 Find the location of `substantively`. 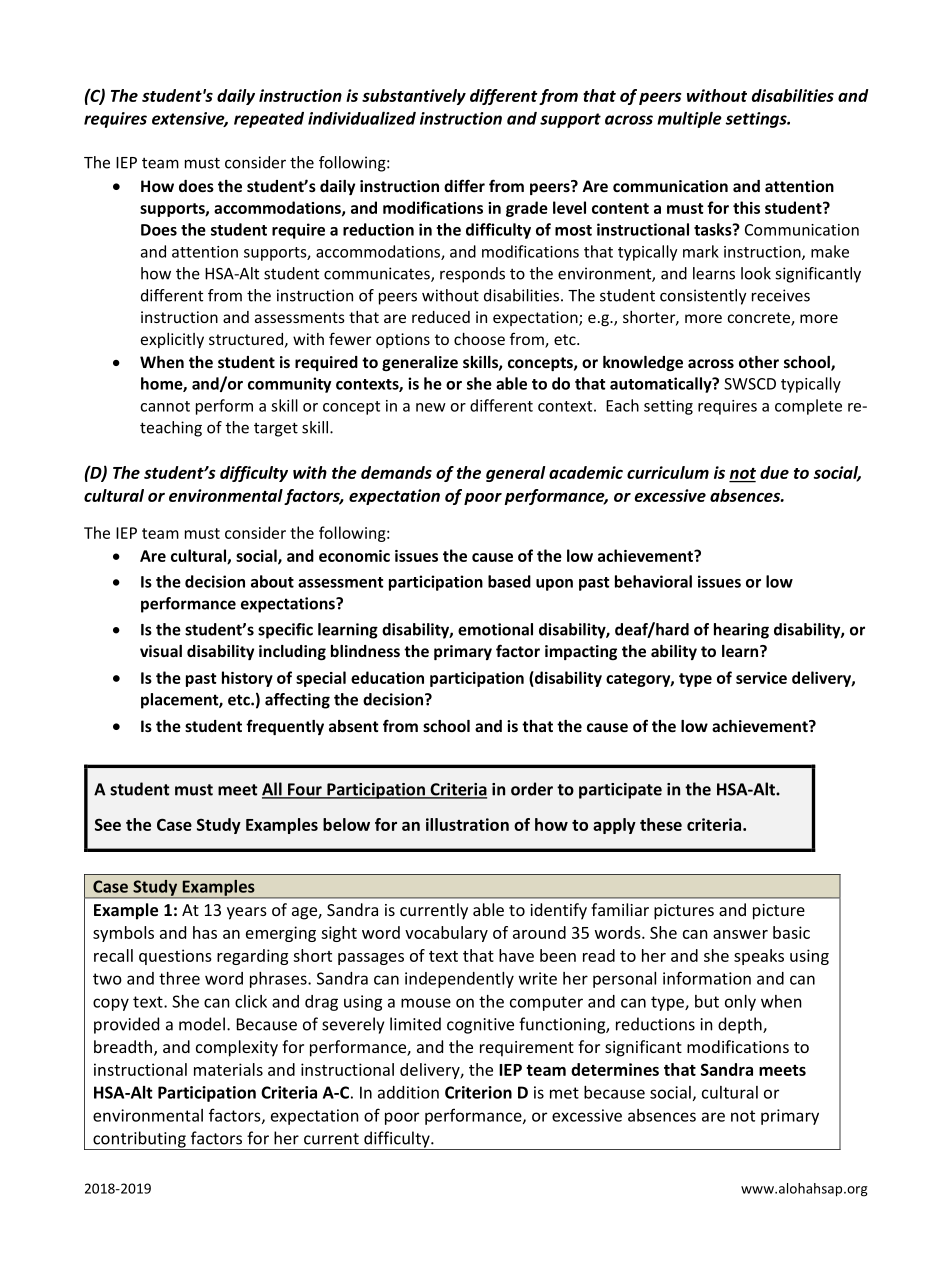

substantively is located at coordinates (414, 97).
